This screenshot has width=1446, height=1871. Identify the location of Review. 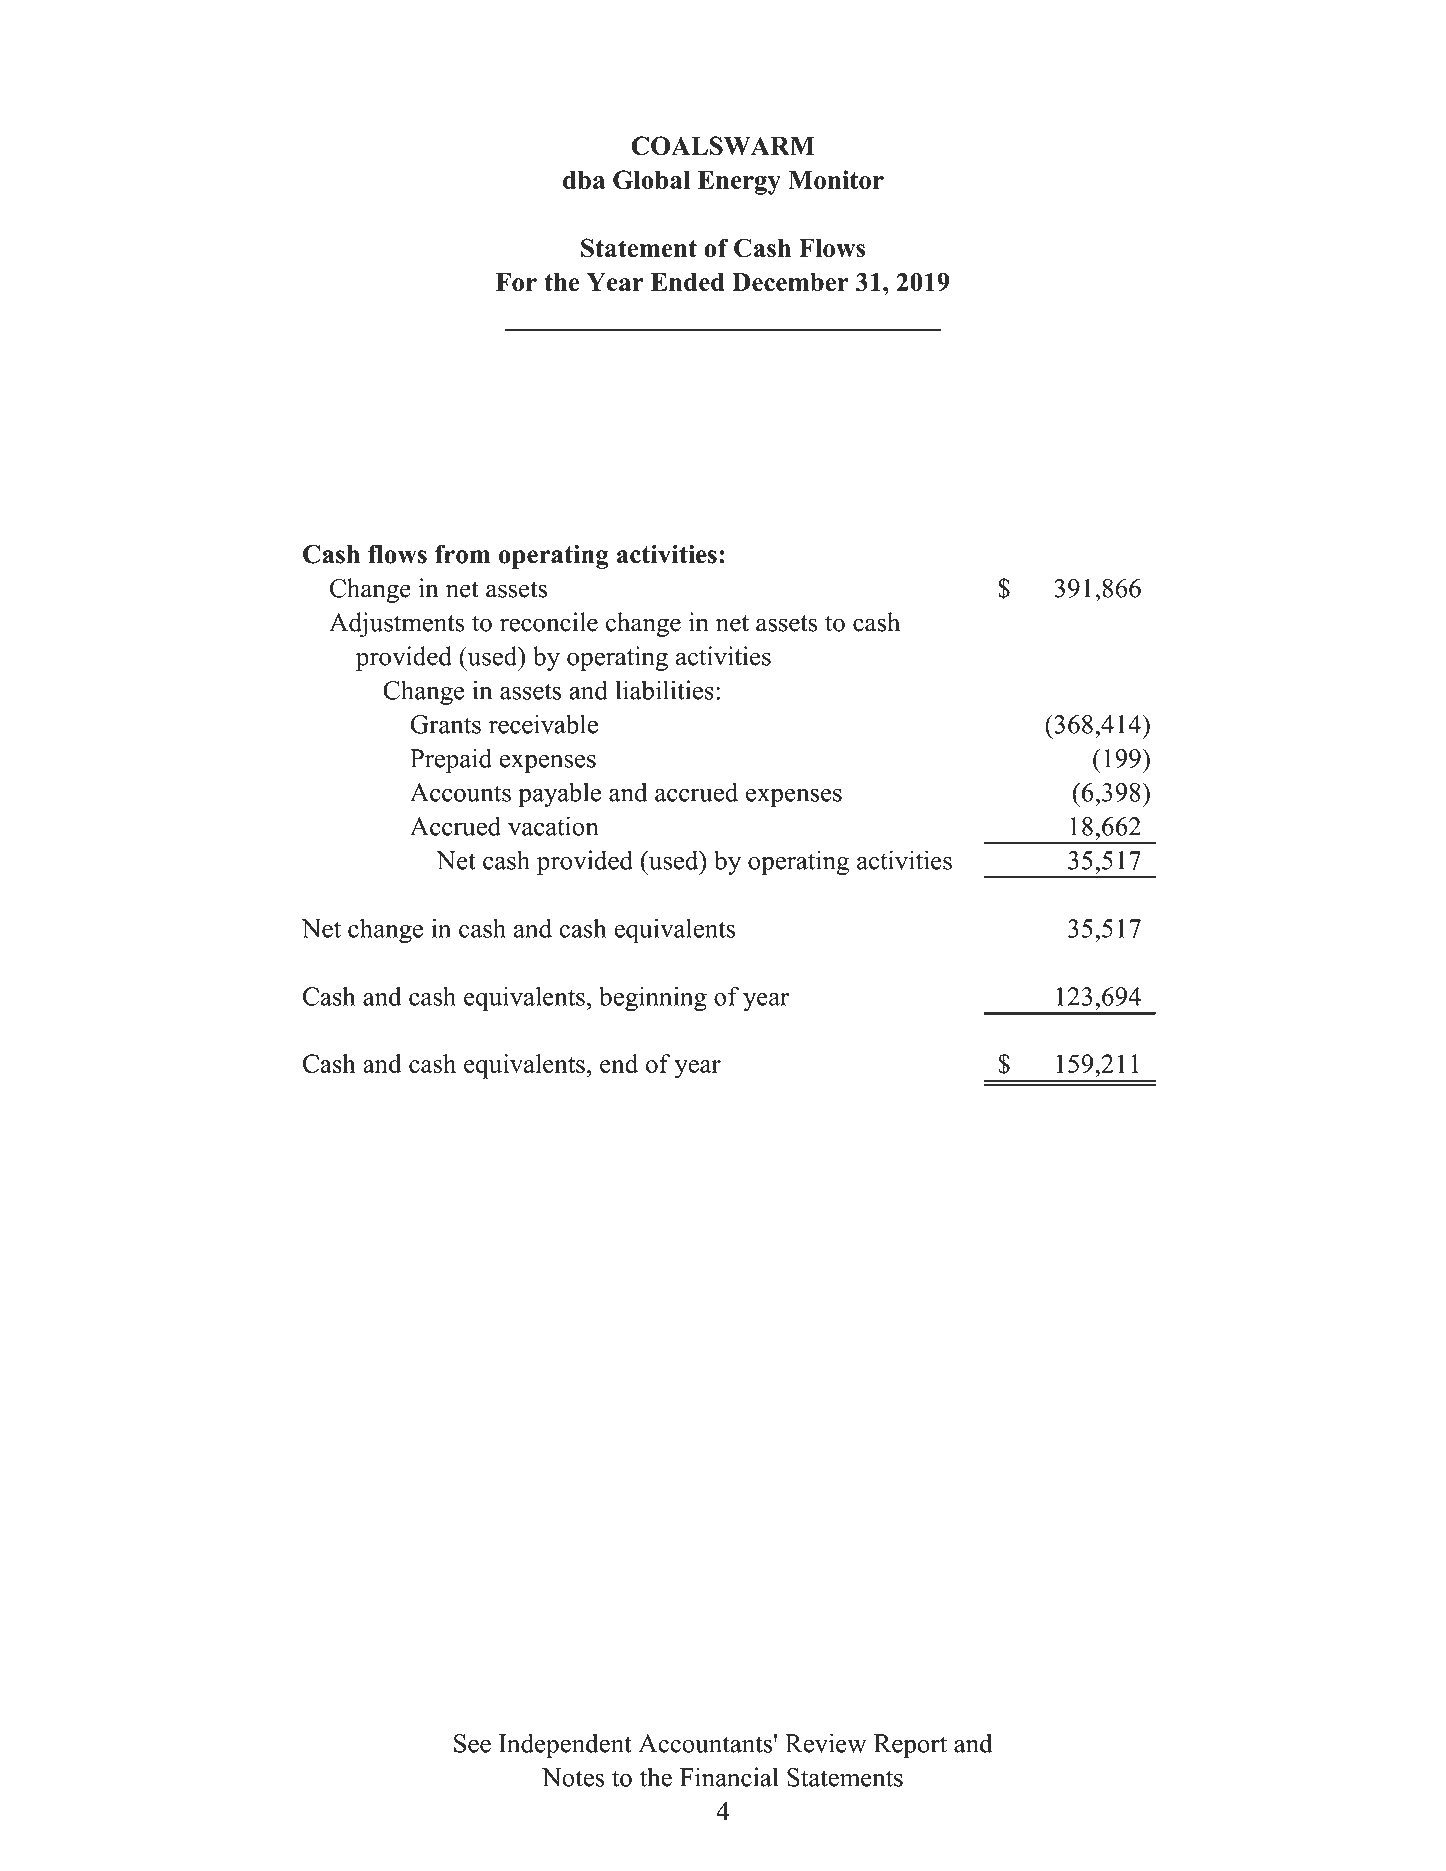
(826, 1743).
